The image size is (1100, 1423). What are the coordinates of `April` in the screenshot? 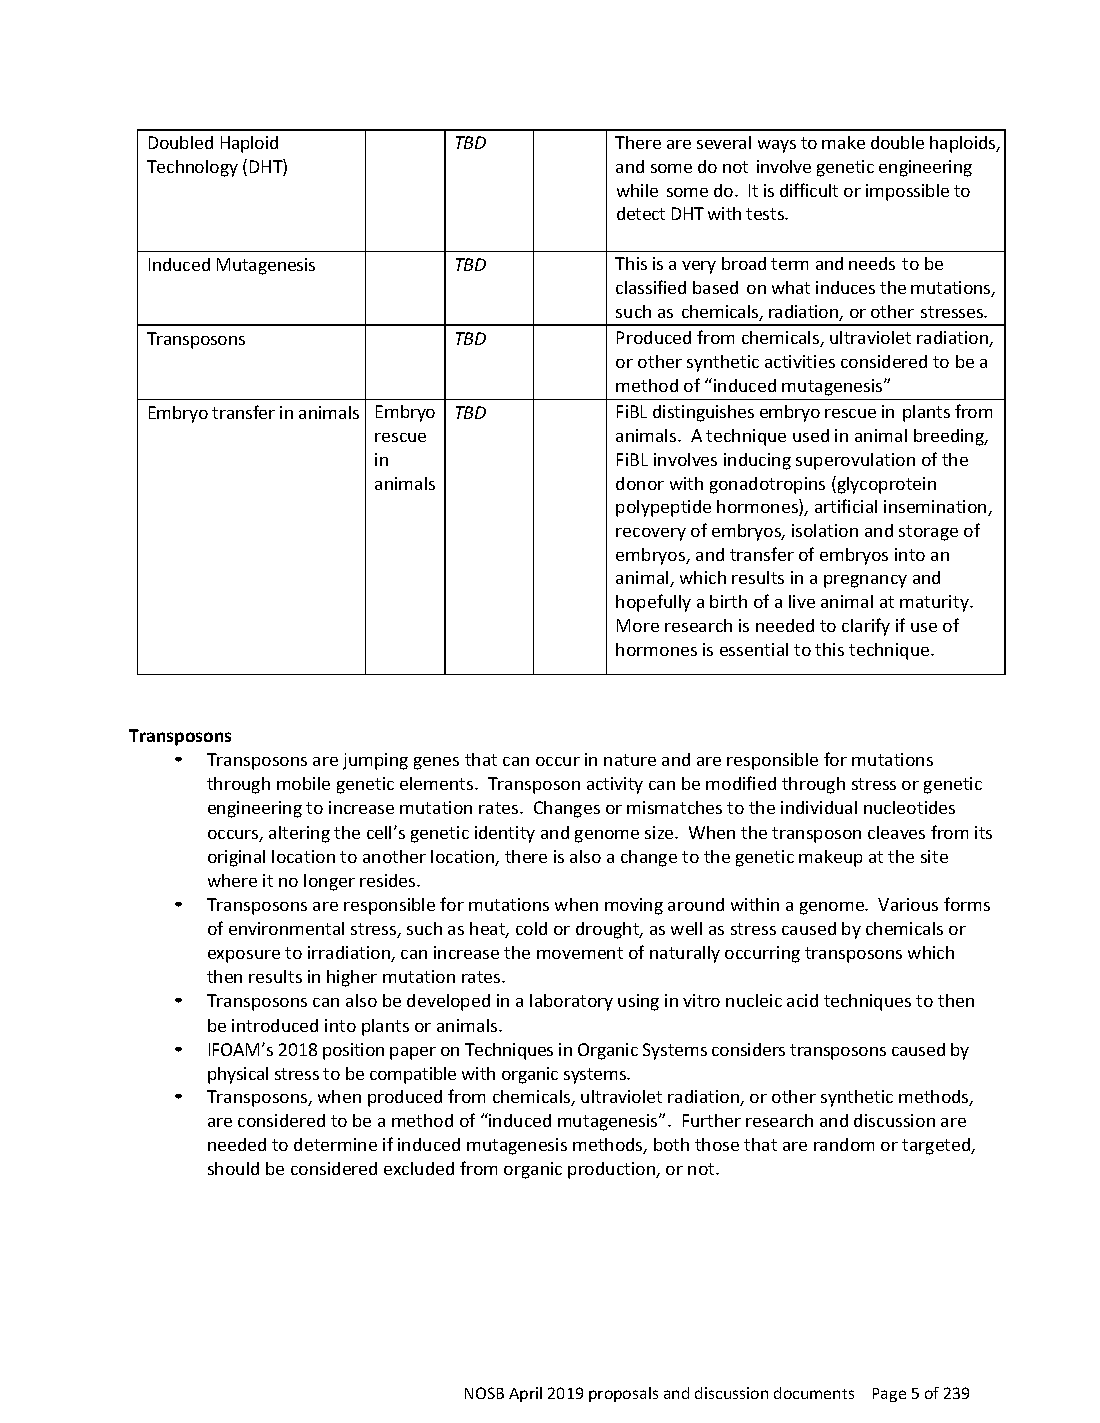 It's located at (525, 1394).
